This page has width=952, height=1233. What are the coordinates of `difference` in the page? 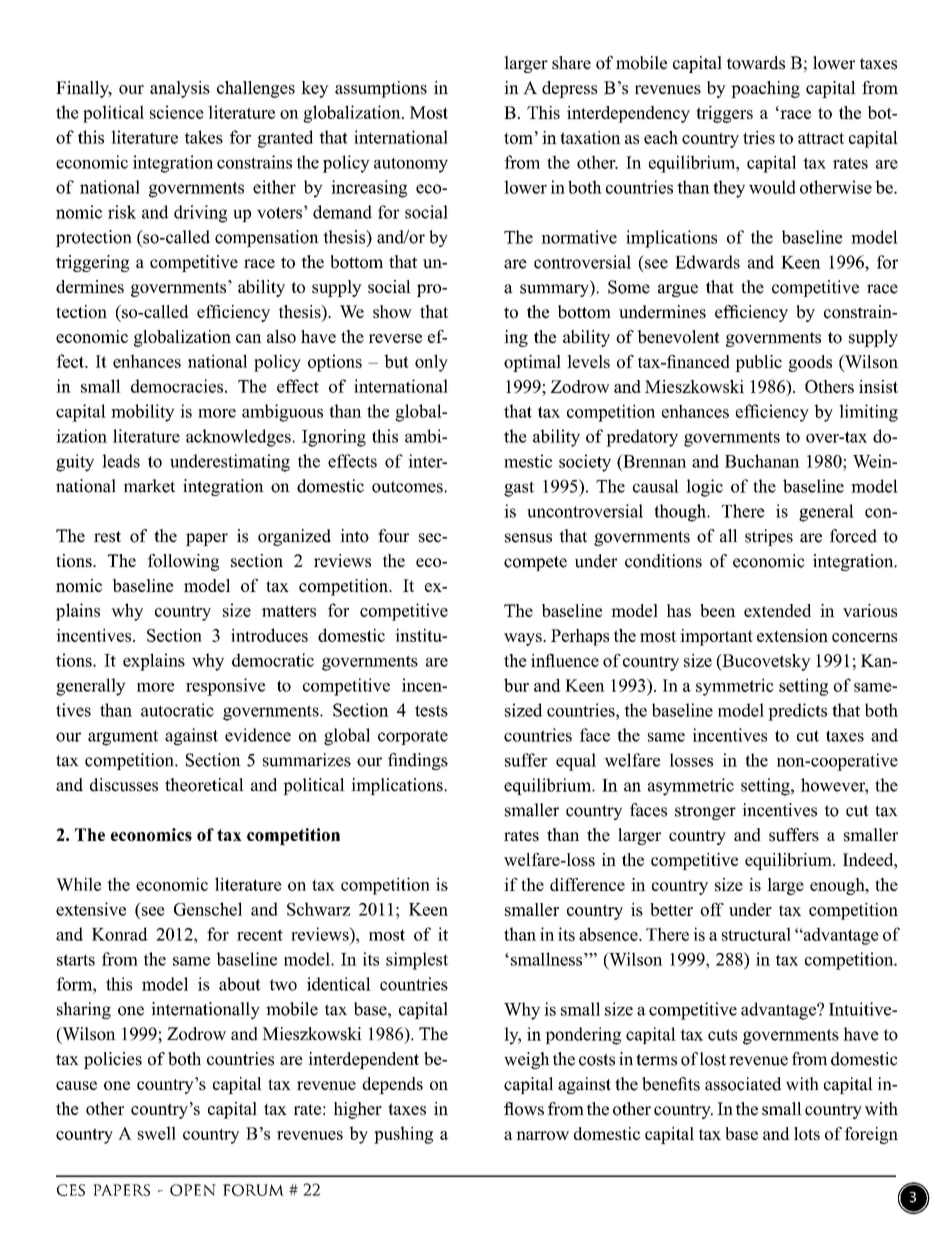 It's located at (587, 884).
